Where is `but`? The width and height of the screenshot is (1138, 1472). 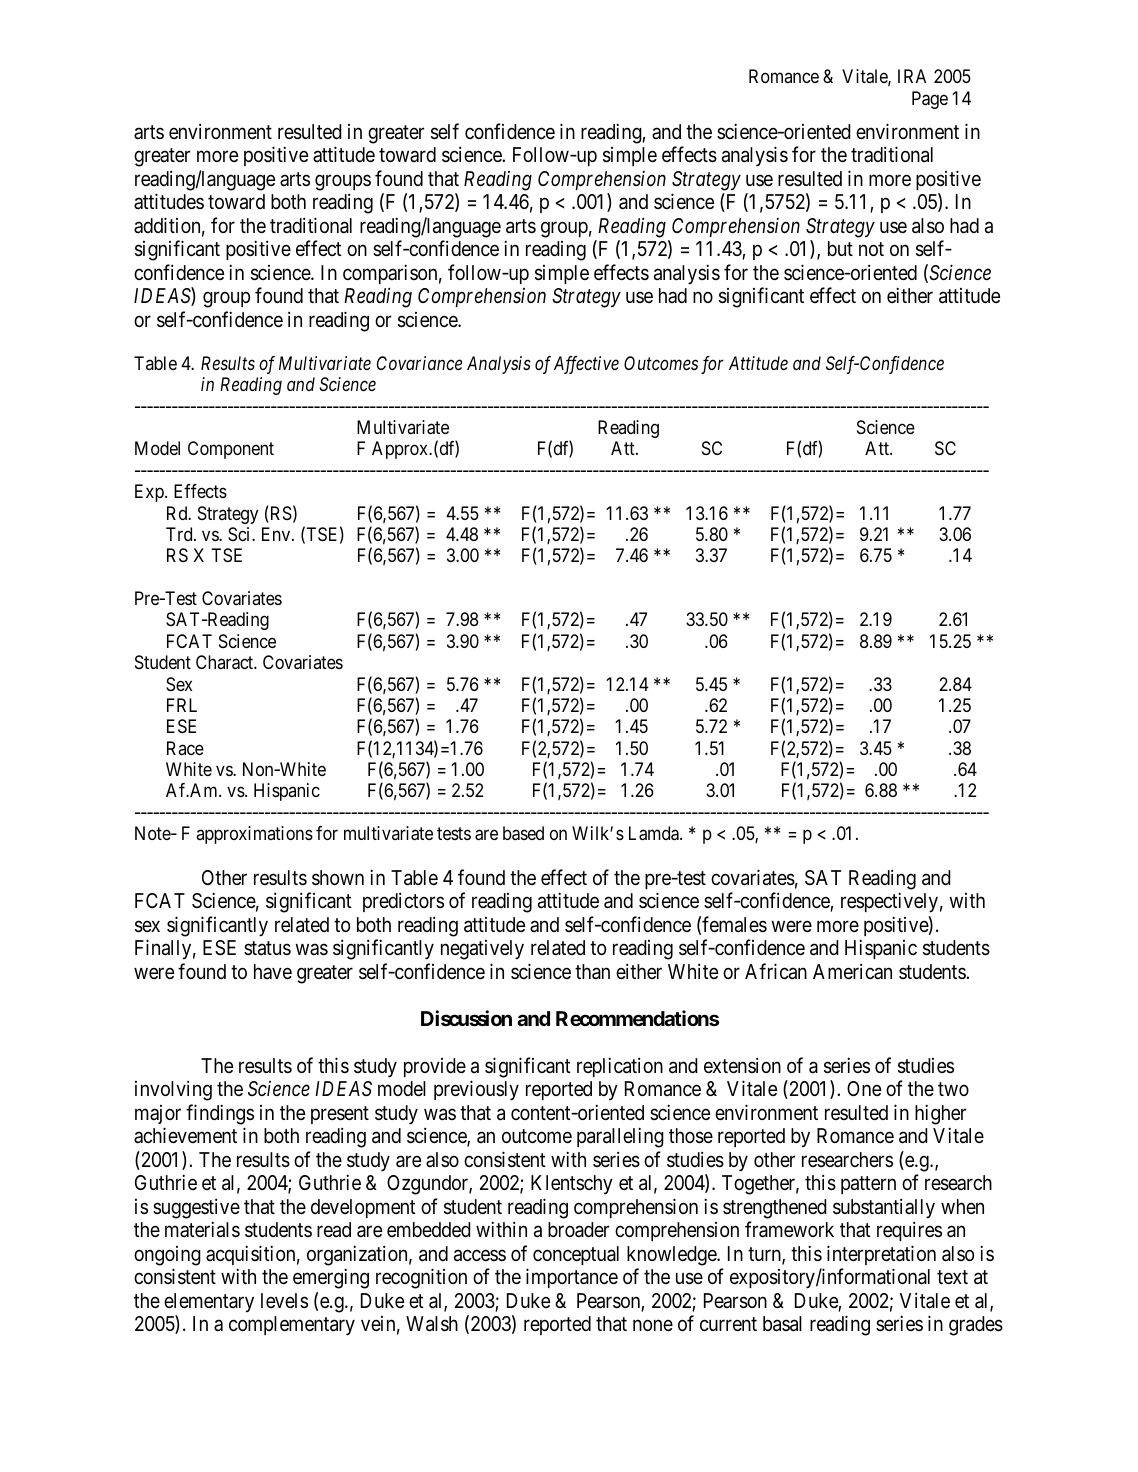
but is located at coordinates (840, 248).
